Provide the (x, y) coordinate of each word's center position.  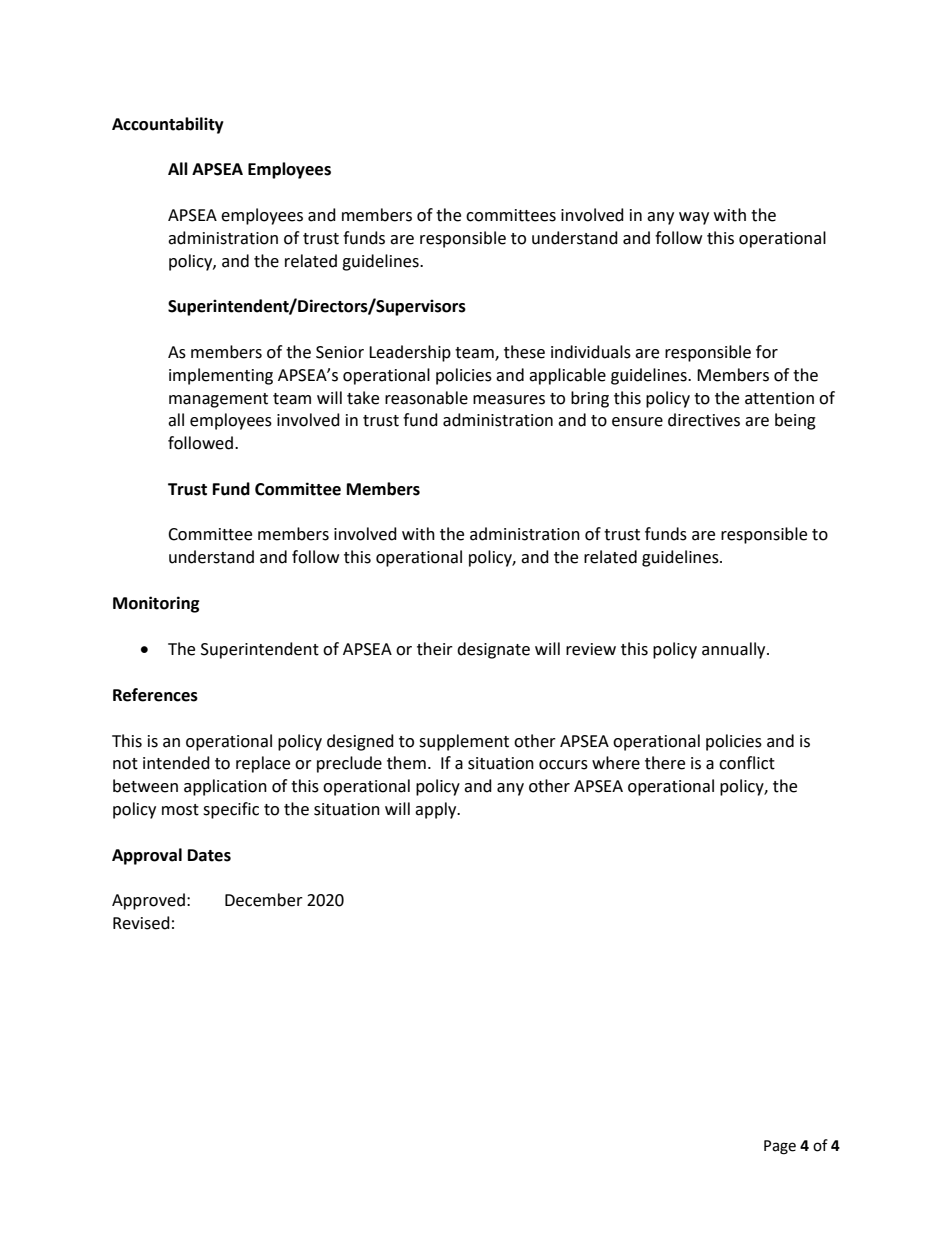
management (218, 400)
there (665, 763)
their (435, 649)
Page (780, 1147)
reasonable (426, 398)
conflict (747, 763)
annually (735, 650)
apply (437, 810)
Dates (209, 855)
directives (704, 420)
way (694, 218)
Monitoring (156, 604)
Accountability (168, 125)
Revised (141, 923)
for (767, 352)
